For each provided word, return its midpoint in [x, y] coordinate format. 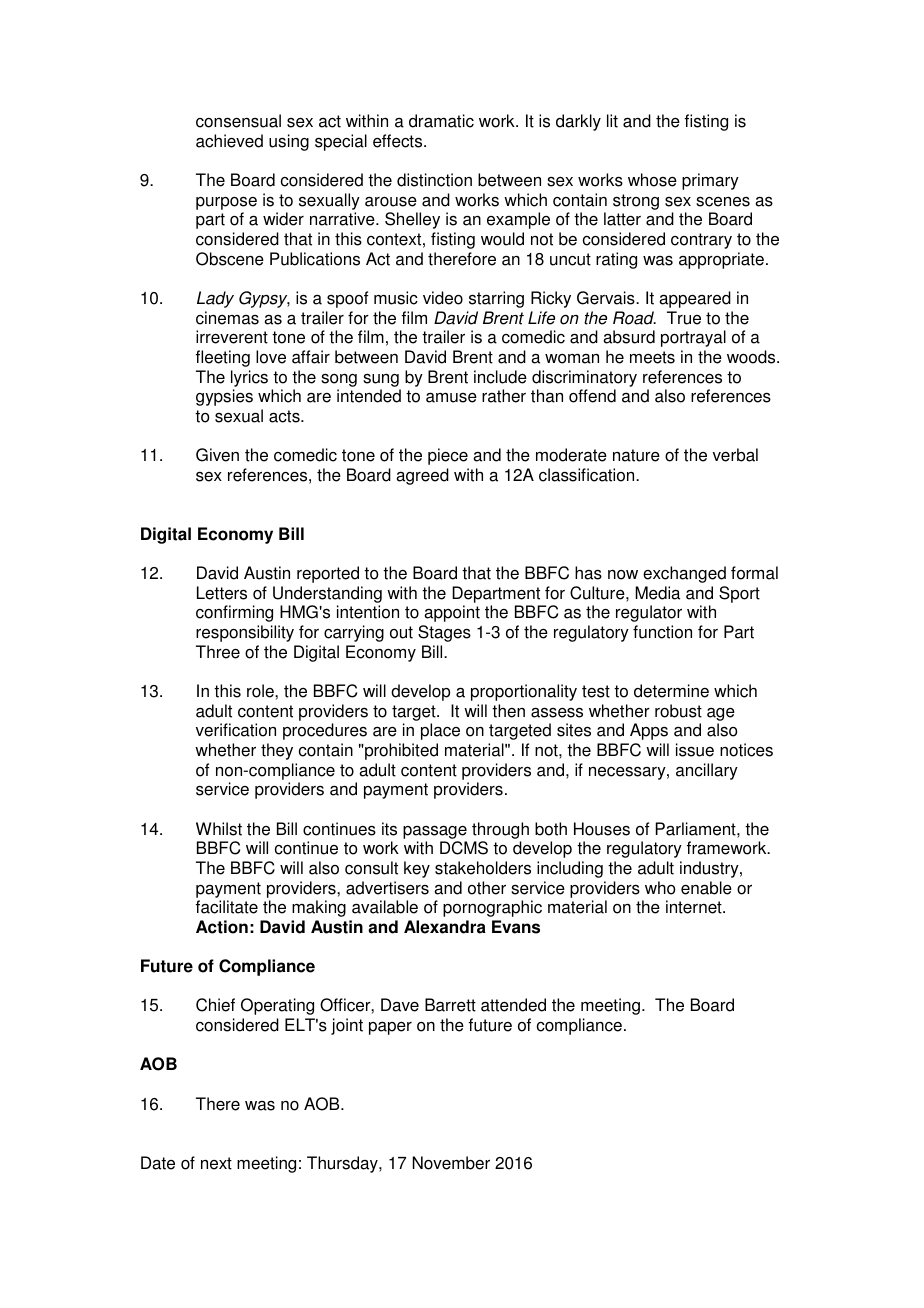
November [451, 1163]
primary [710, 181]
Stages [444, 633]
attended [513, 1005]
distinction [434, 180]
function [662, 632]
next [216, 1163]
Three [218, 652]
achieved [229, 141]
